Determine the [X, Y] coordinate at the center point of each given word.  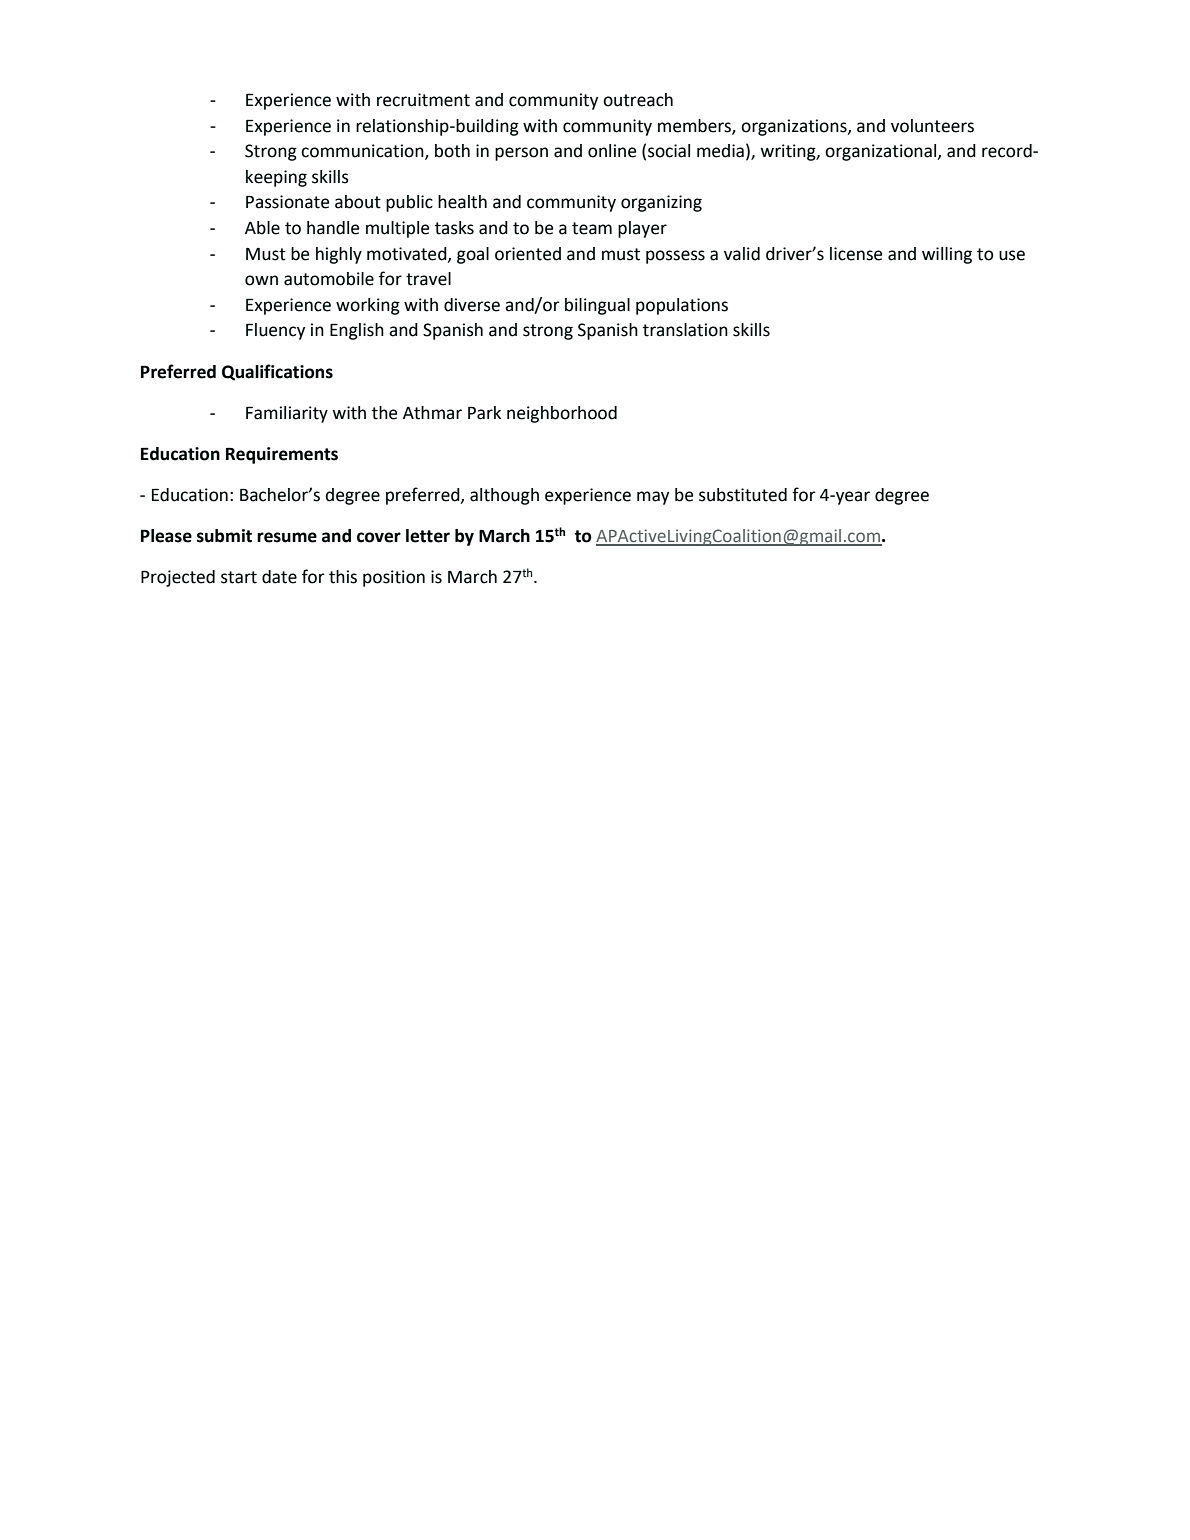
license [856, 254]
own [261, 280]
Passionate [287, 202]
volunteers [932, 126]
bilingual [597, 306]
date [279, 577]
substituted [743, 495]
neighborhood [562, 414]
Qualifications [277, 372]
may [653, 498]
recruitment [423, 100]
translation [685, 330]
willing [947, 255]
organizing [661, 203]
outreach [638, 100]
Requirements [282, 455]
